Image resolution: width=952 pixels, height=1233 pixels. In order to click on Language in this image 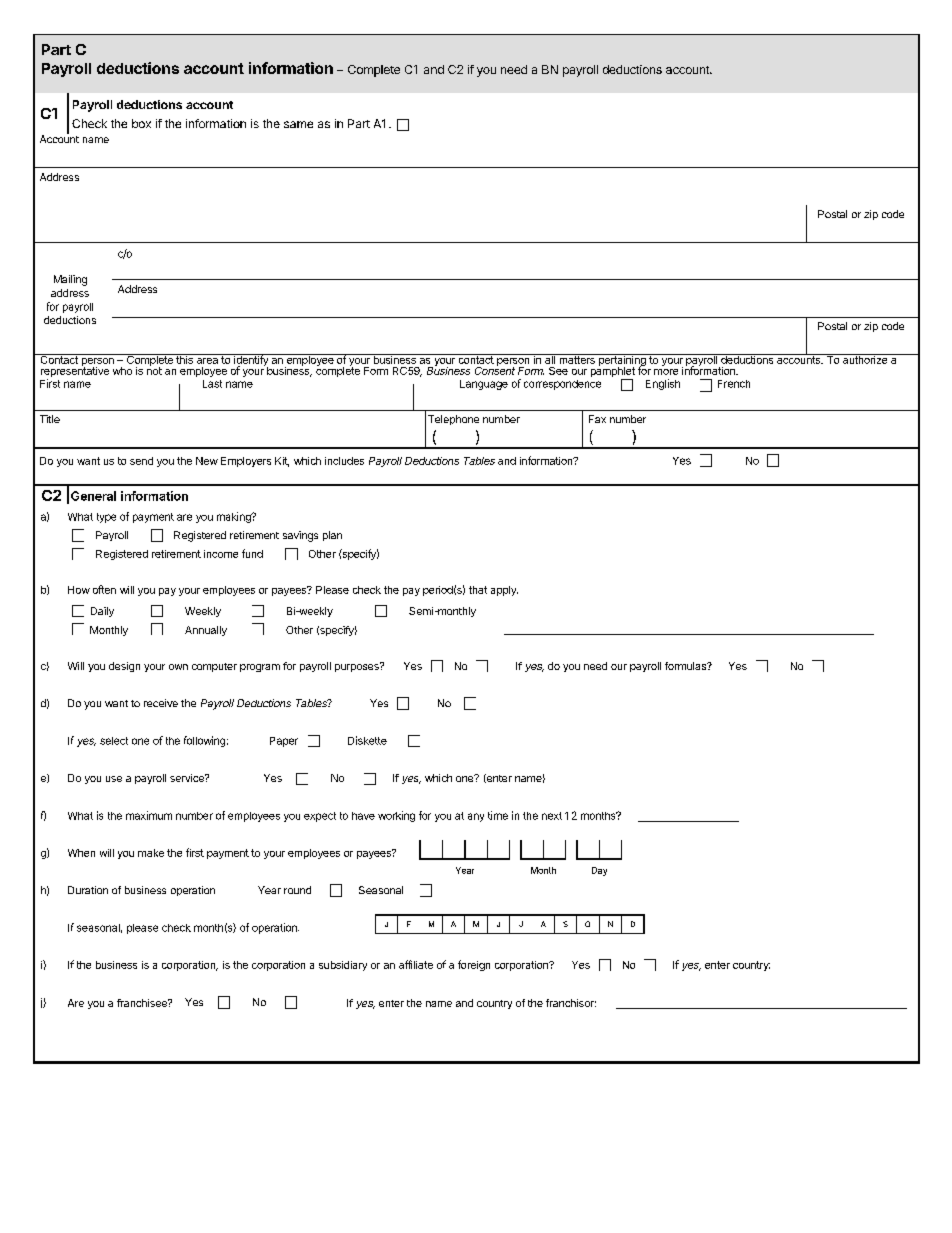, I will do `click(484, 385)`.
